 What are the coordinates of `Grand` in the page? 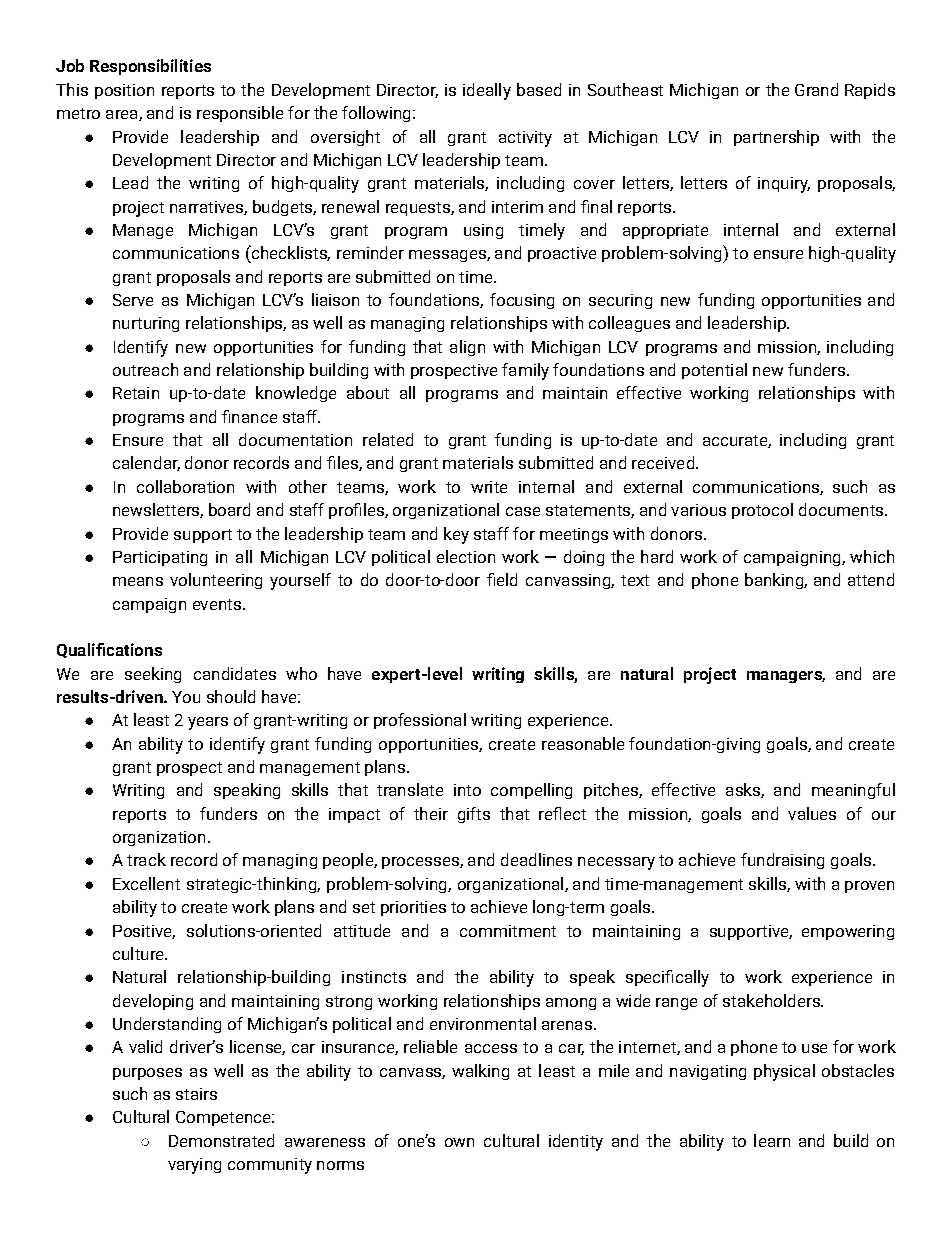 It's located at (816, 89).
